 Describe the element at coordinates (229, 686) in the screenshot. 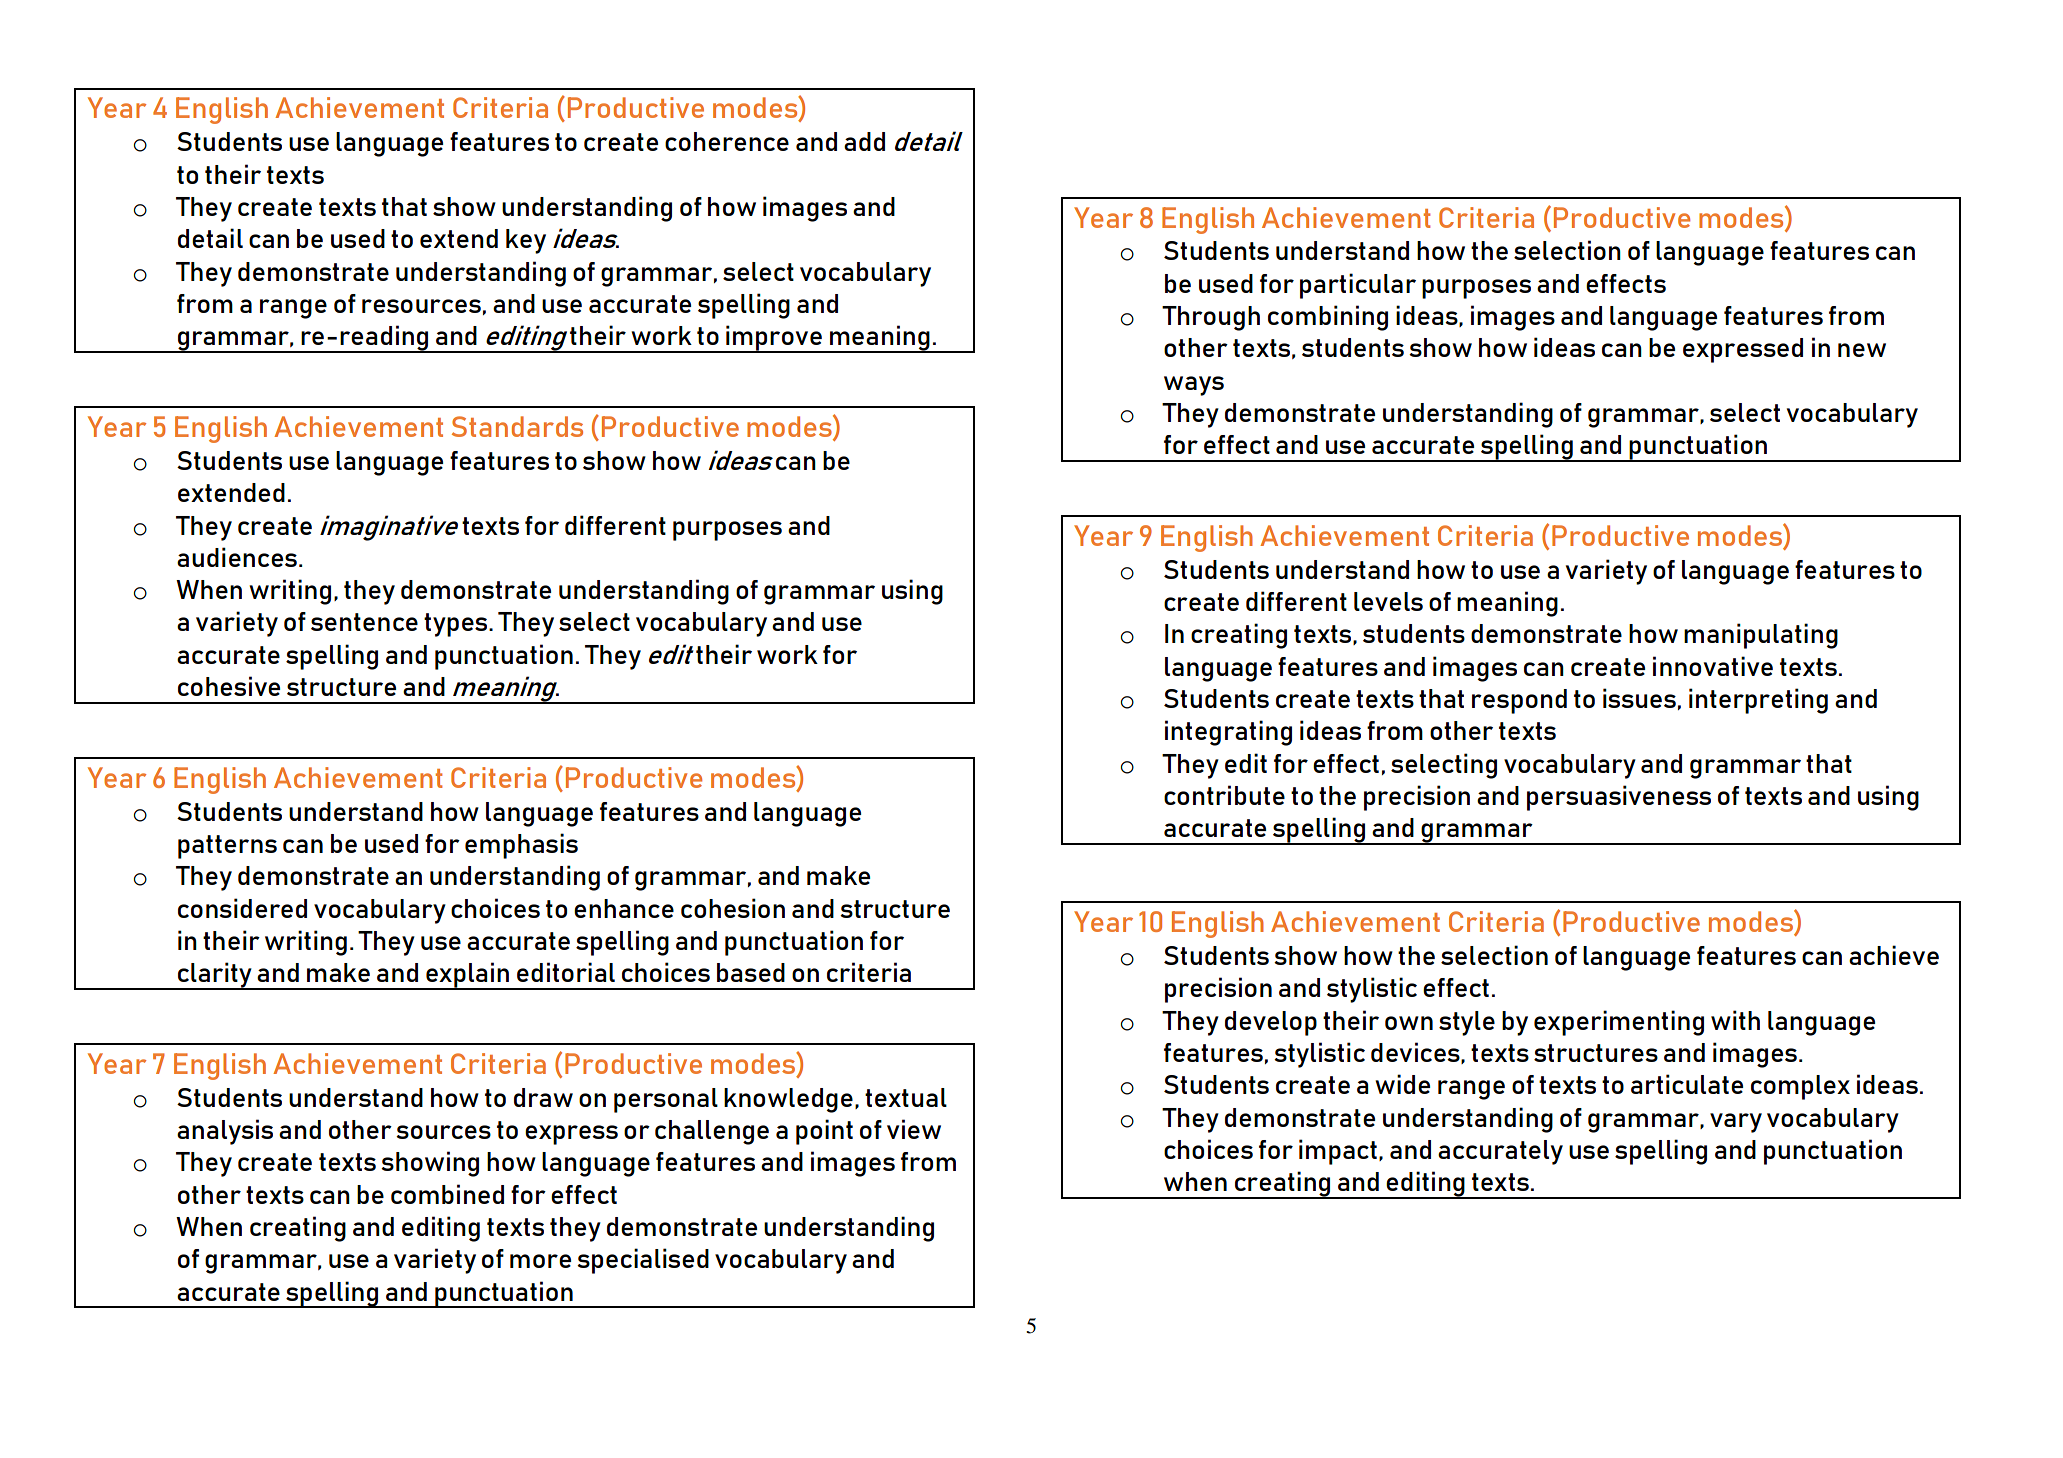

I see `cohesive` at that location.
